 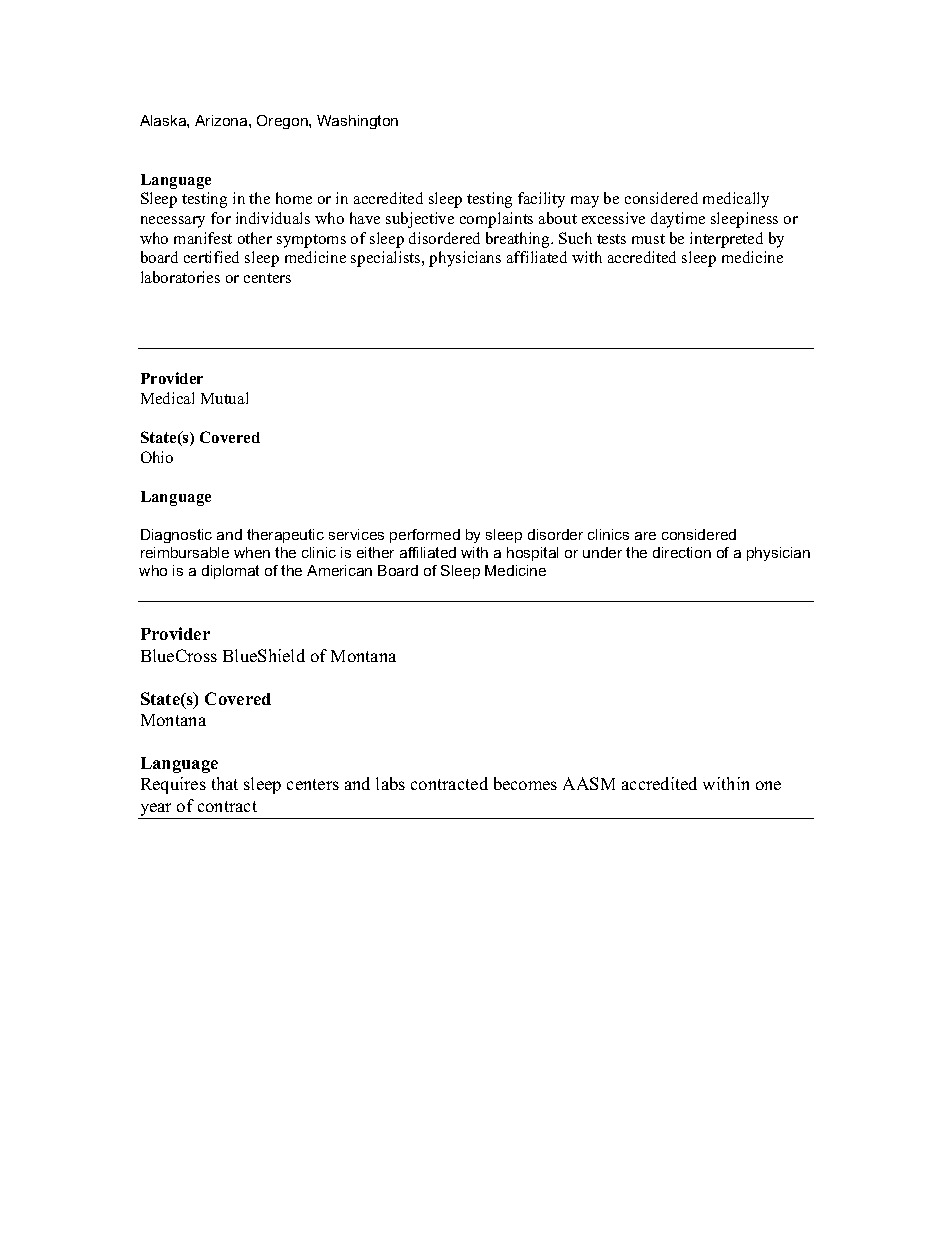 I want to click on that, so click(x=225, y=783).
